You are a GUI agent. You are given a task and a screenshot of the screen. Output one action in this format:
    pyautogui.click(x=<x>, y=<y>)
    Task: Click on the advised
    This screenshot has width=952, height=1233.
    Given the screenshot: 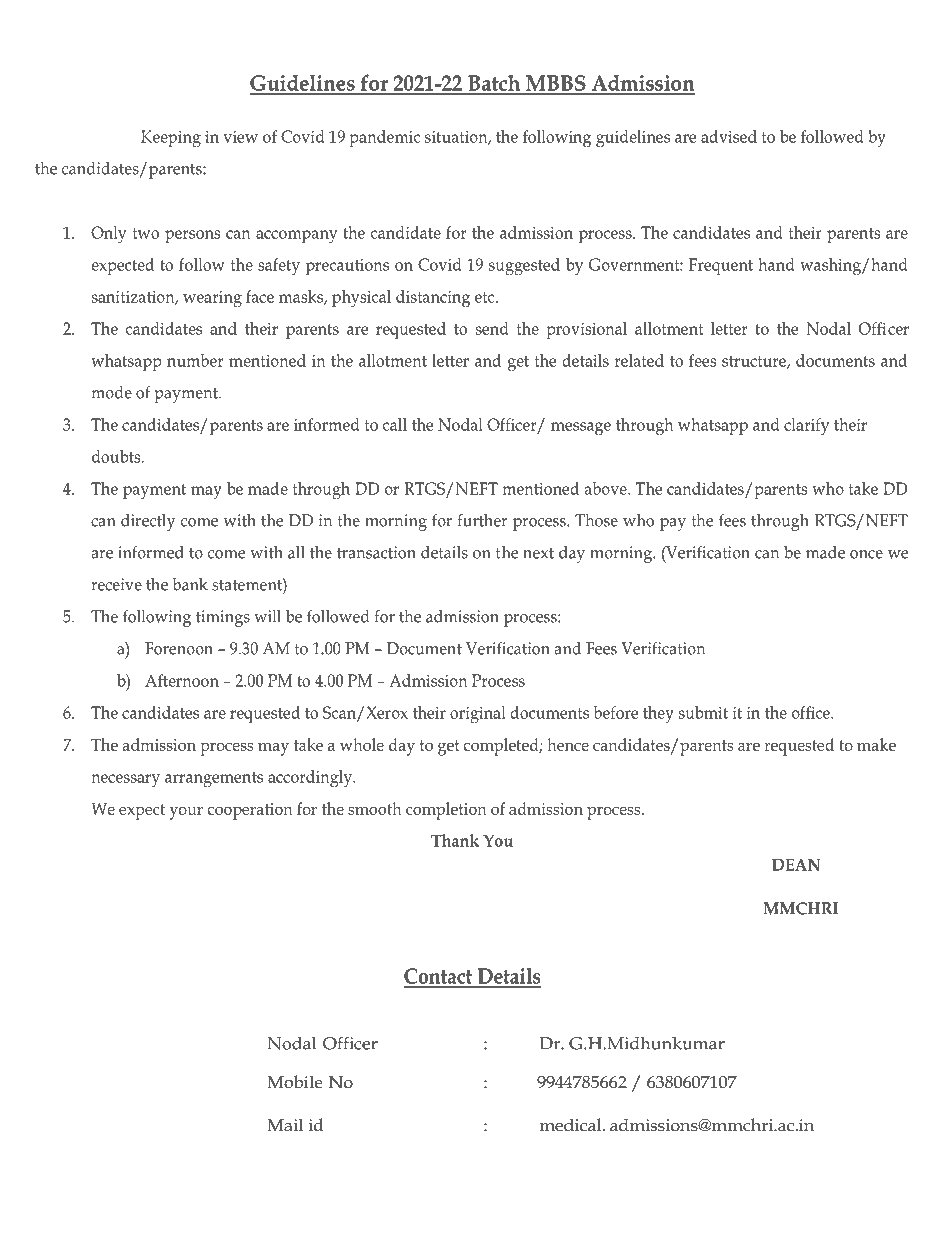 What is the action you would take?
    pyautogui.click(x=729, y=136)
